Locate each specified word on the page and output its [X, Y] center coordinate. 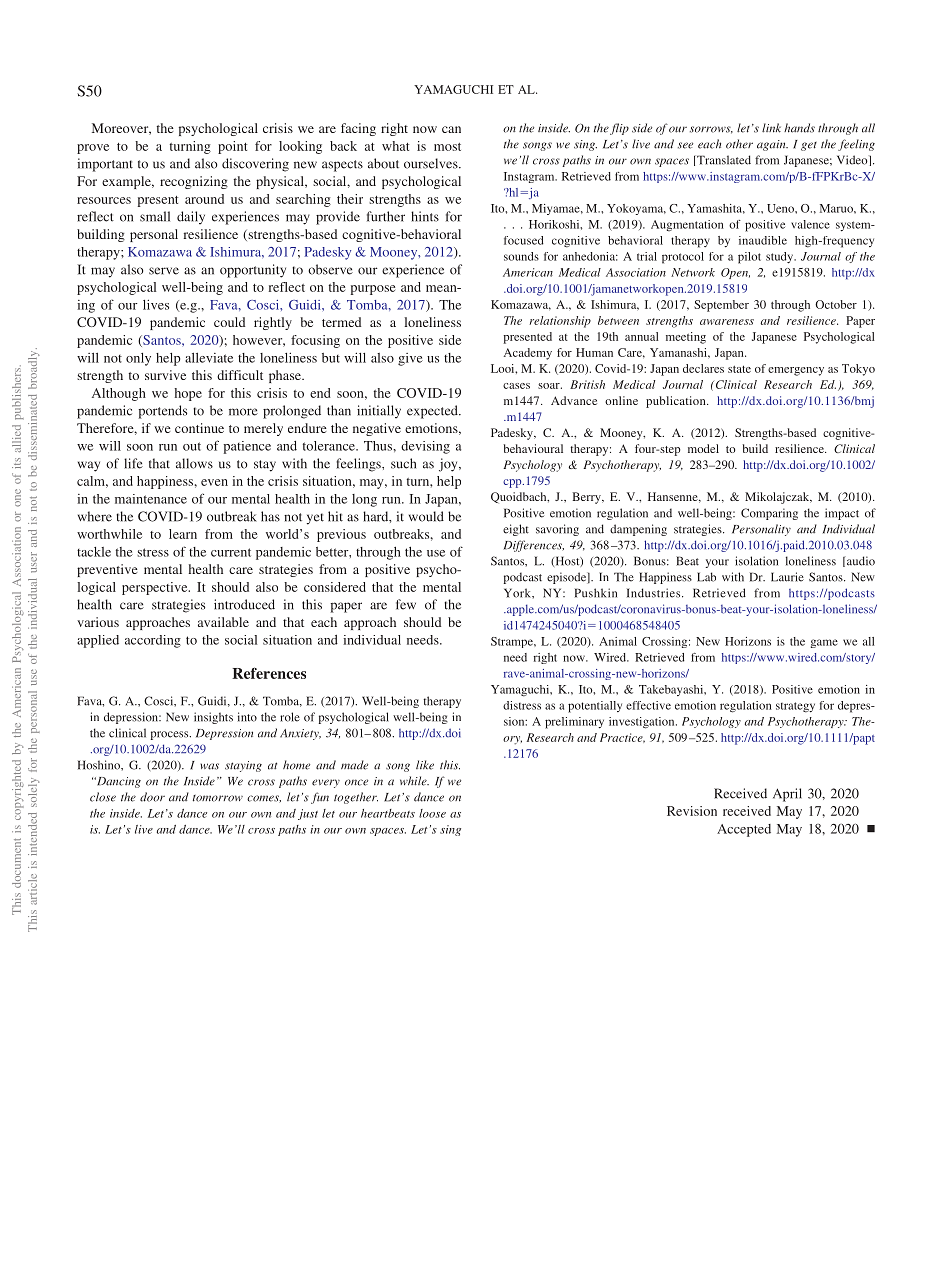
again [772, 145]
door [152, 797]
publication [677, 402]
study [781, 258]
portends [162, 412]
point [232, 147]
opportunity [253, 271]
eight [516, 530]
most [447, 147]
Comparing [769, 514]
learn [183, 534]
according [153, 641]
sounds [521, 256]
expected [433, 412]
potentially [595, 707]
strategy [795, 707]
